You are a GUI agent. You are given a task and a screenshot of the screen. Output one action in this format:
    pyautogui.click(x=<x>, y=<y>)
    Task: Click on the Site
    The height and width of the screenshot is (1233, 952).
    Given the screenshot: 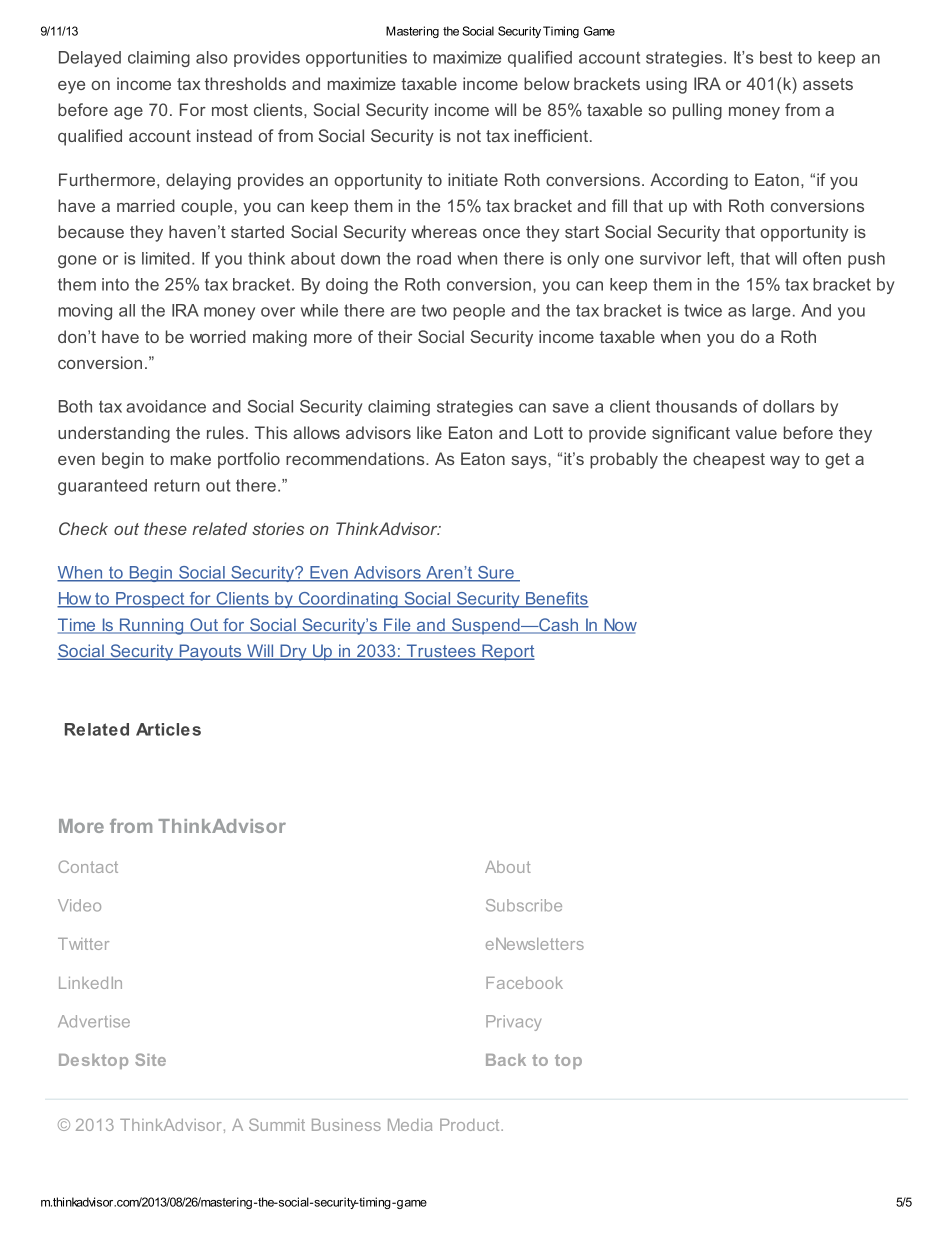 What is the action you would take?
    pyautogui.click(x=150, y=1059)
